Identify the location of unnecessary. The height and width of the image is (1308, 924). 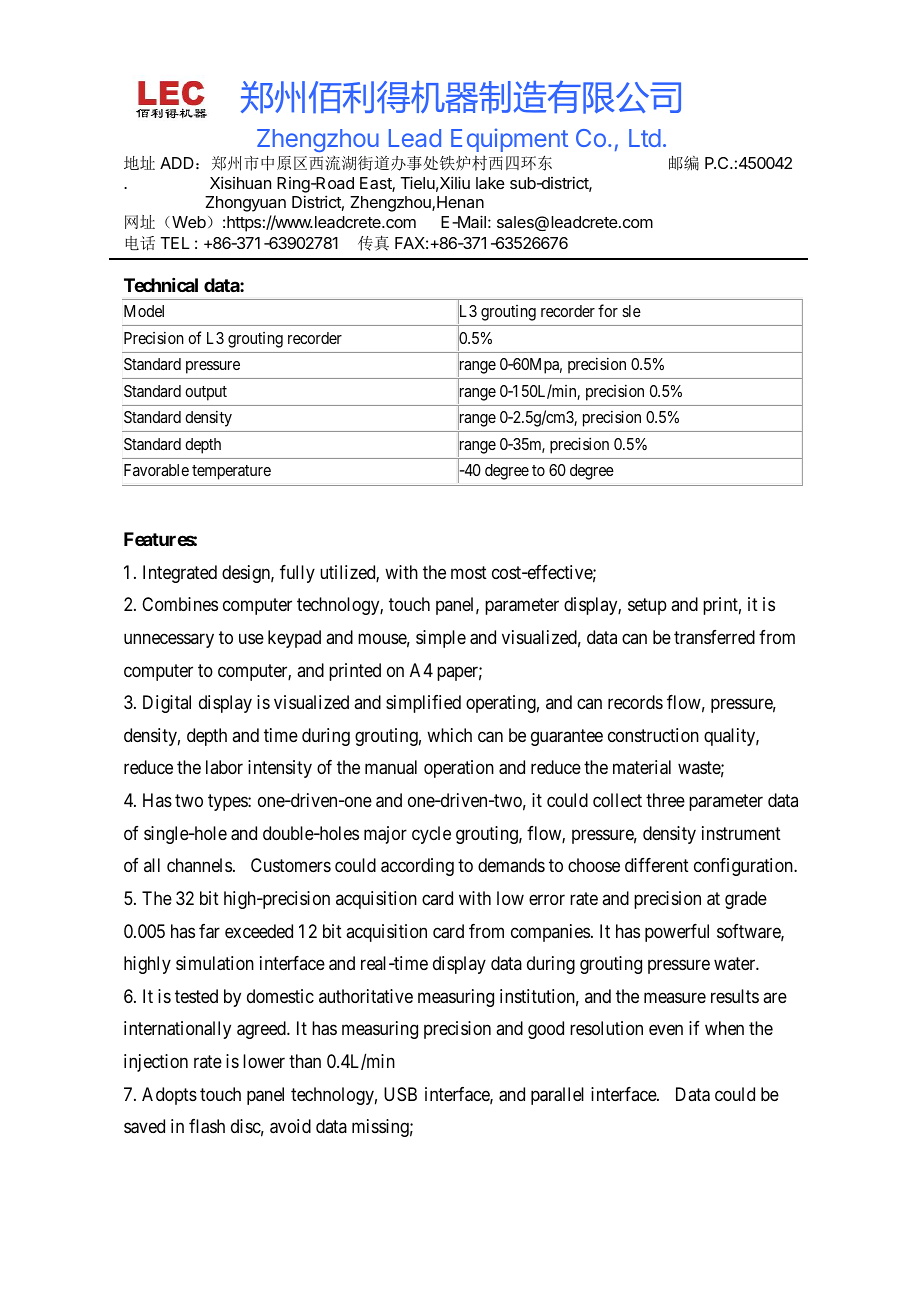
(169, 640).
